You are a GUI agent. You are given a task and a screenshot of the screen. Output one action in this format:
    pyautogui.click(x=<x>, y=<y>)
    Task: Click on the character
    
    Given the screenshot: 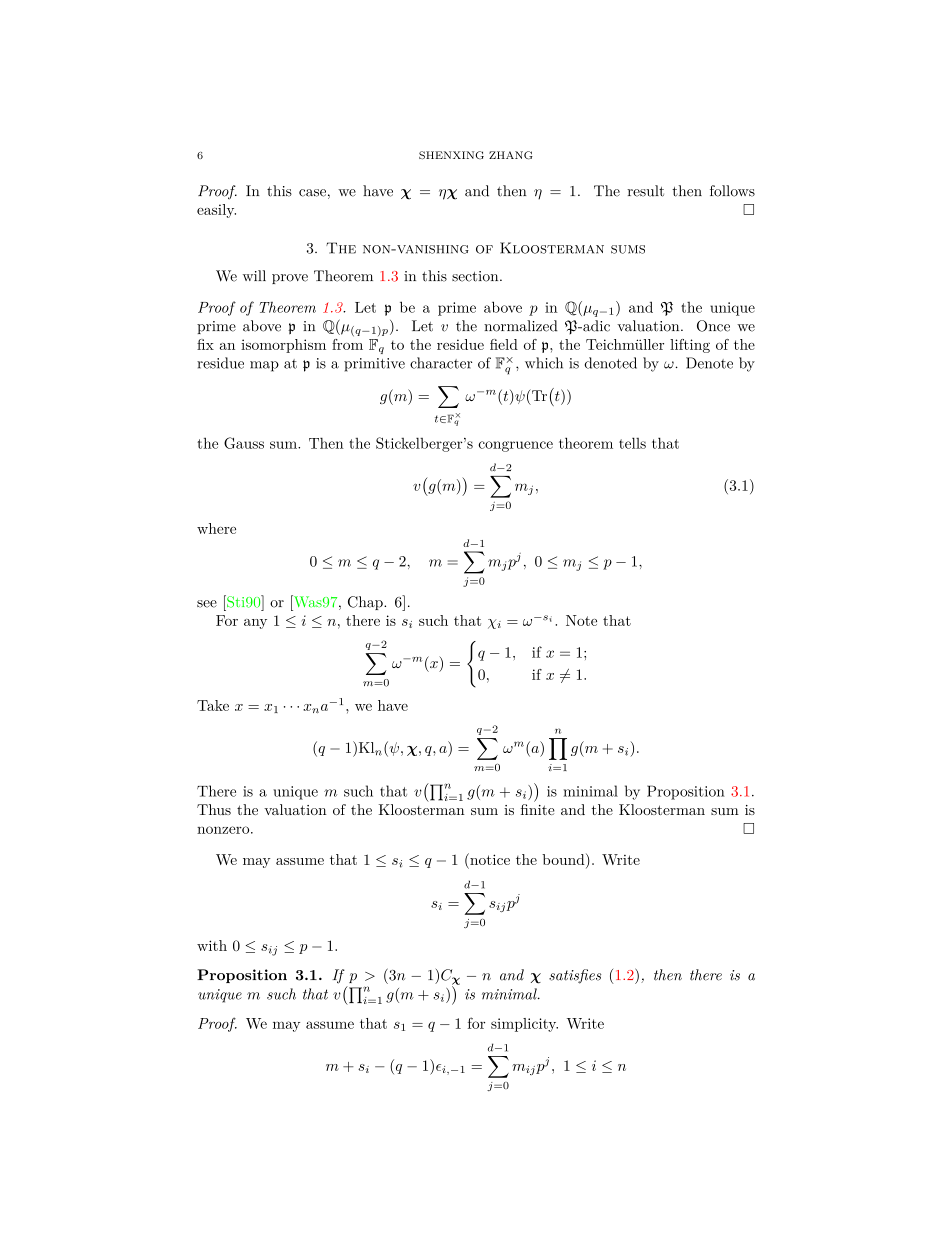 What is the action you would take?
    pyautogui.click(x=441, y=363)
